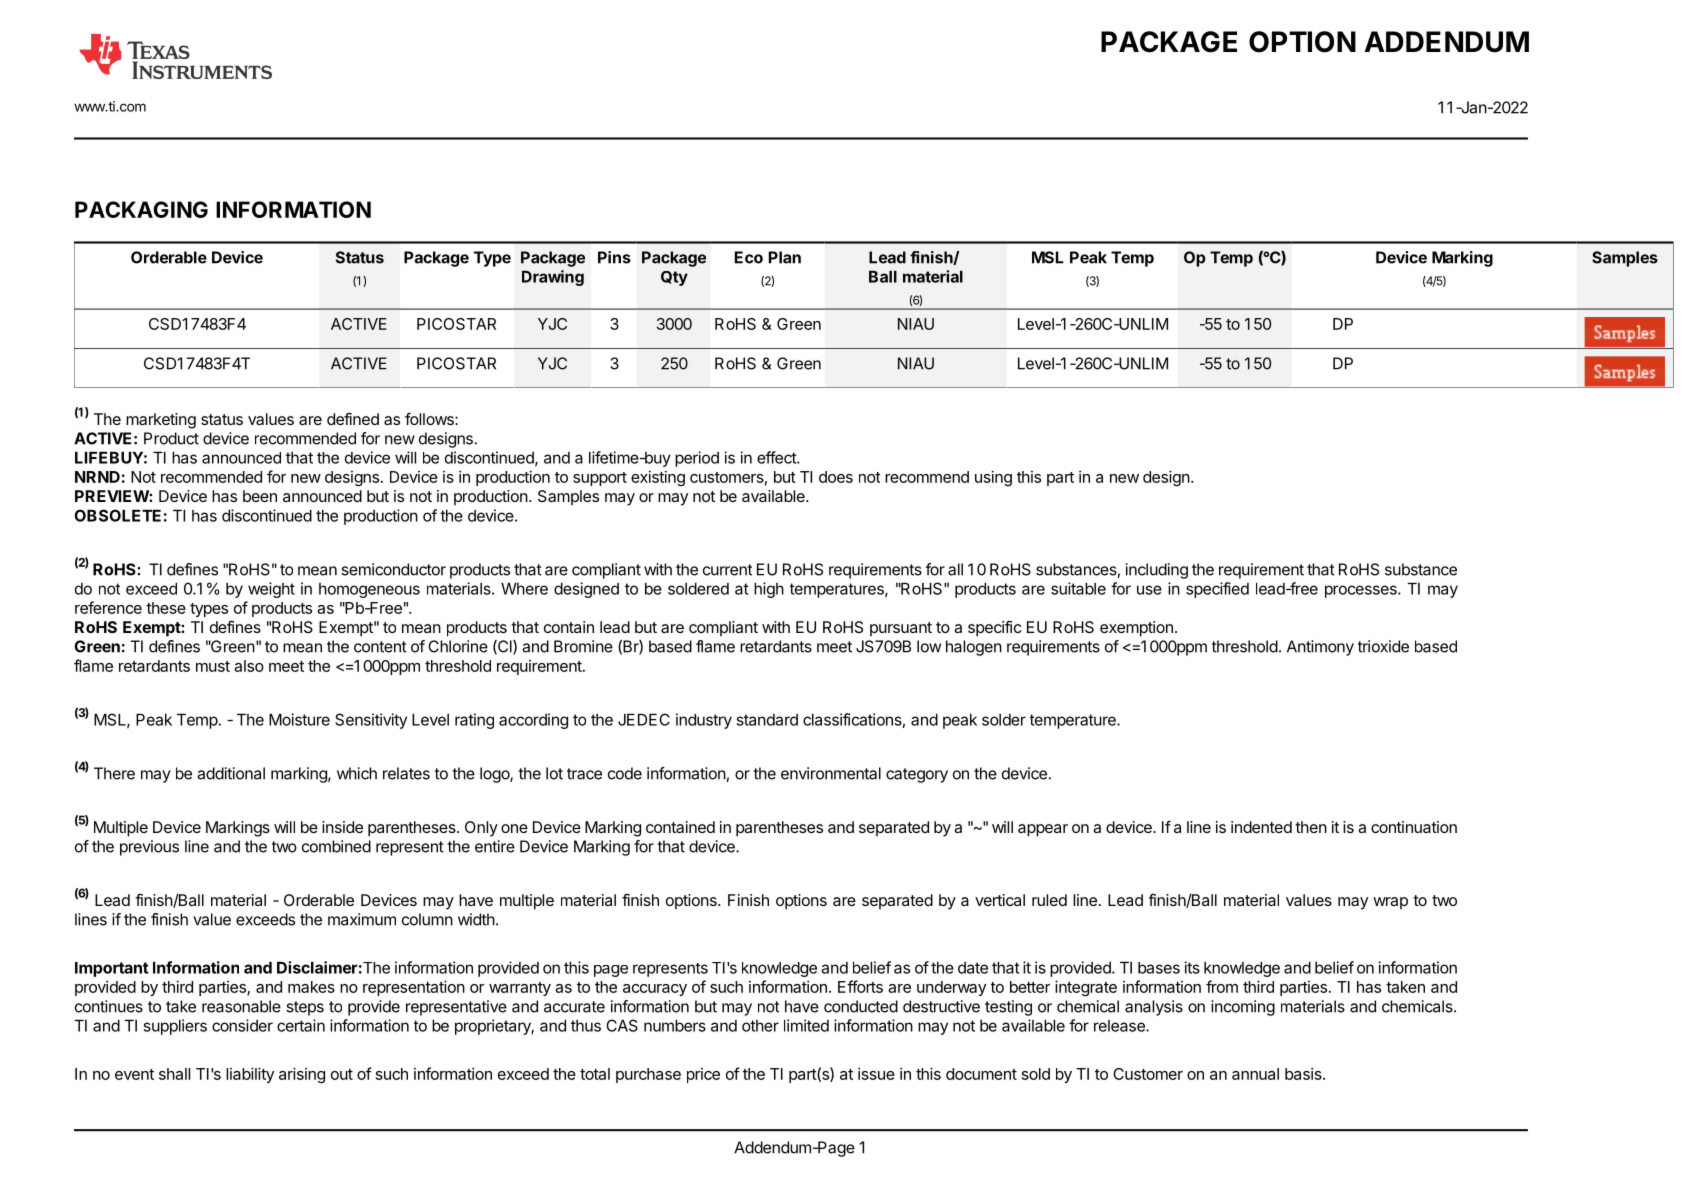 The width and height of the image is (1692, 1196). Describe the element at coordinates (1320, 648) in the image. I see `Antimony` at that location.
